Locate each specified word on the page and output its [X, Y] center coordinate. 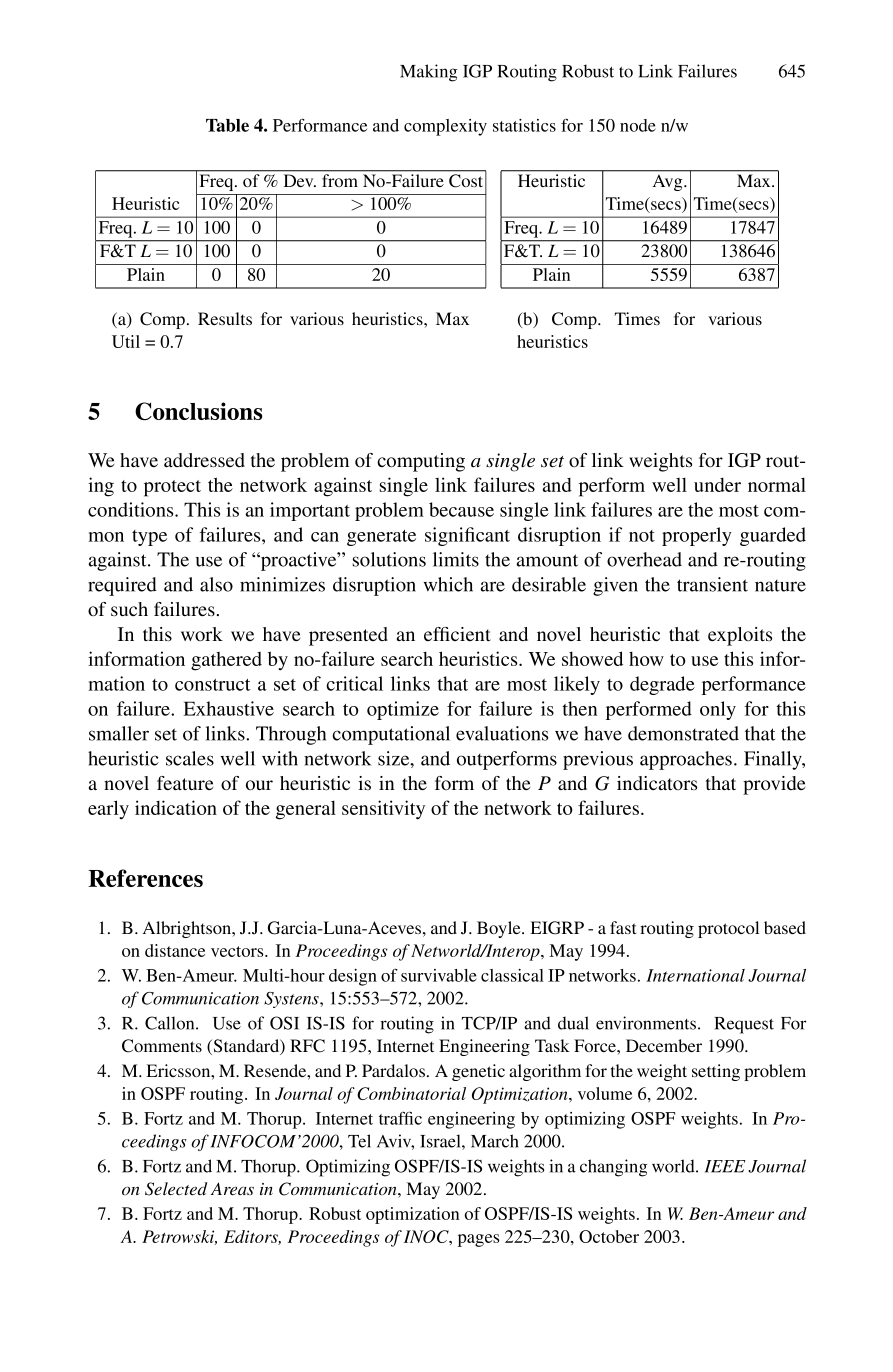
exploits [740, 636]
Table [227, 125]
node [638, 125]
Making [428, 73]
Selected [176, 1189]
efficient [457, 634]
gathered [226, 661]
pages [479, 1240]
